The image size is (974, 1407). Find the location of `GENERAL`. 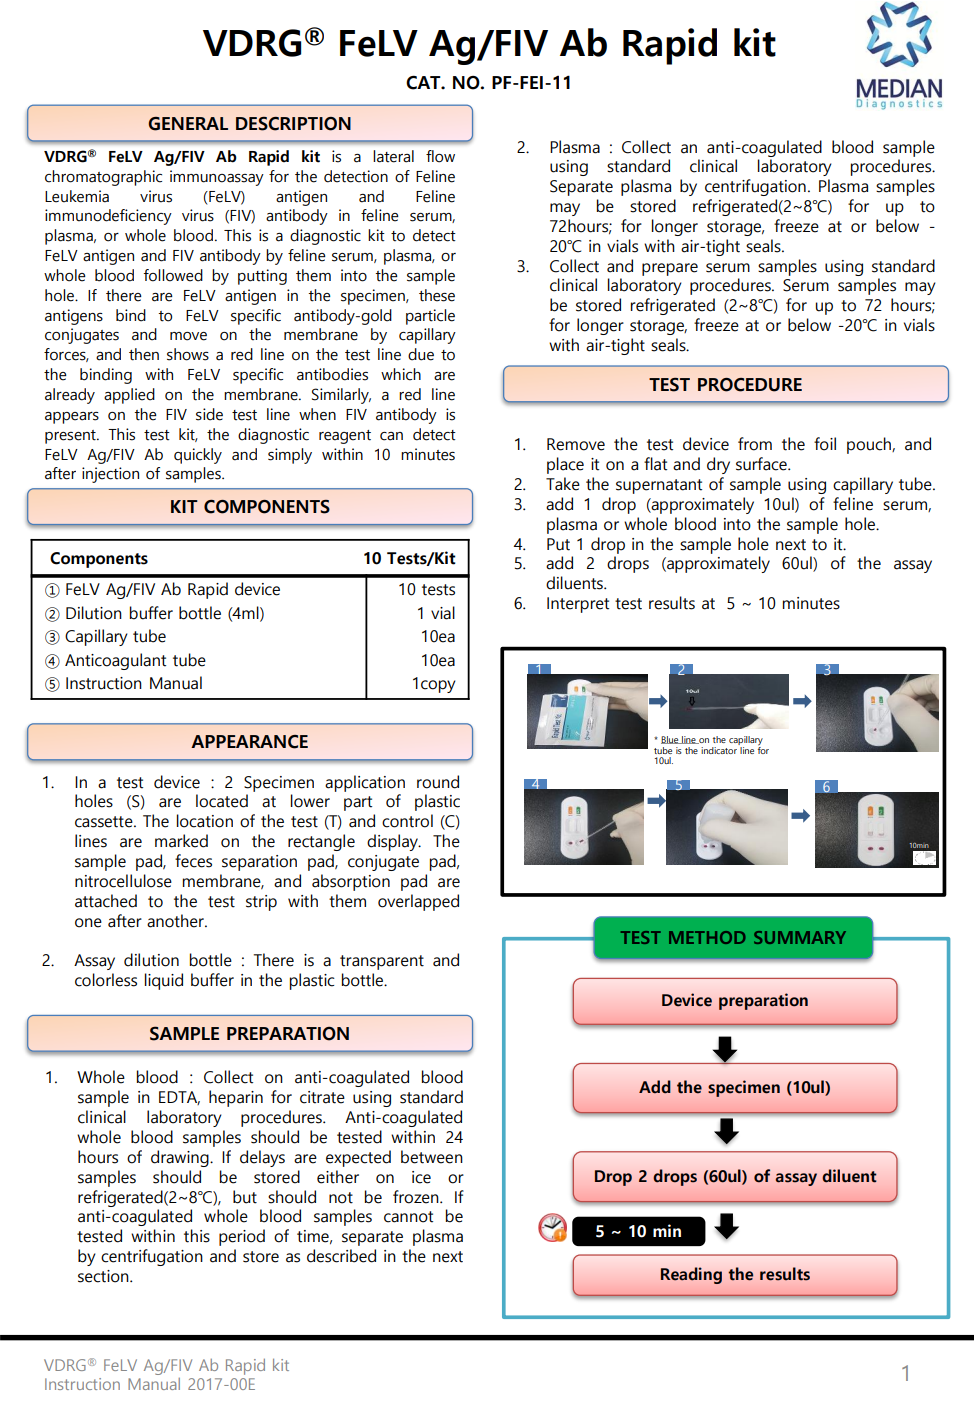

GENERAL is located at coordinates (188, 124).
